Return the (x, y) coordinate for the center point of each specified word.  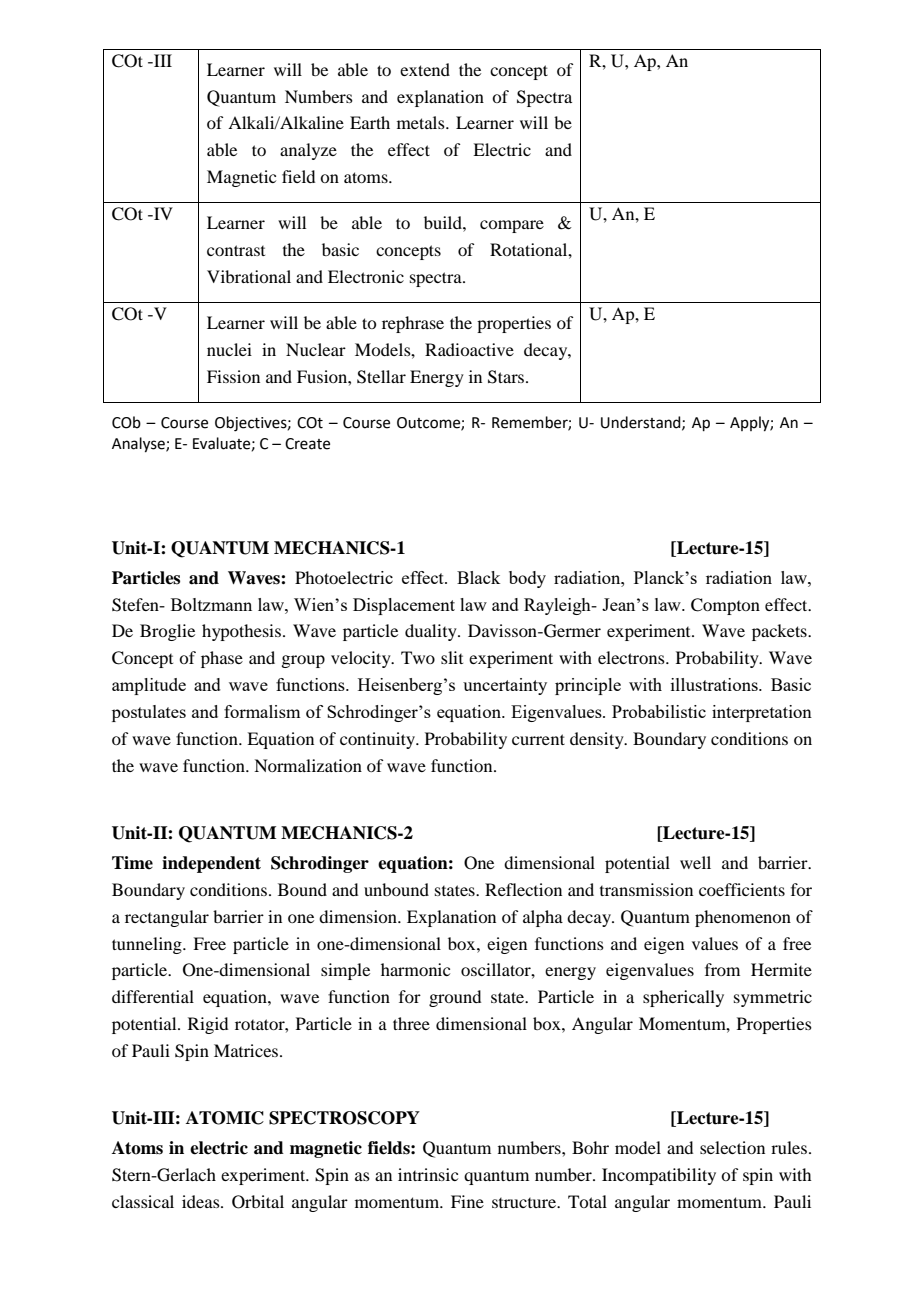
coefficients (742, 889)
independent (211, 864)
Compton (725, 606)
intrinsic (428, 1174)
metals (422, 122)
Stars (506, 377)
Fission (233, 376)
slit (452, 657)
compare (512, 226)
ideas (202, 1201)
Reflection (523, 889)
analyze (308, 151)
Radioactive (469, 349)
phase (222, 659)
